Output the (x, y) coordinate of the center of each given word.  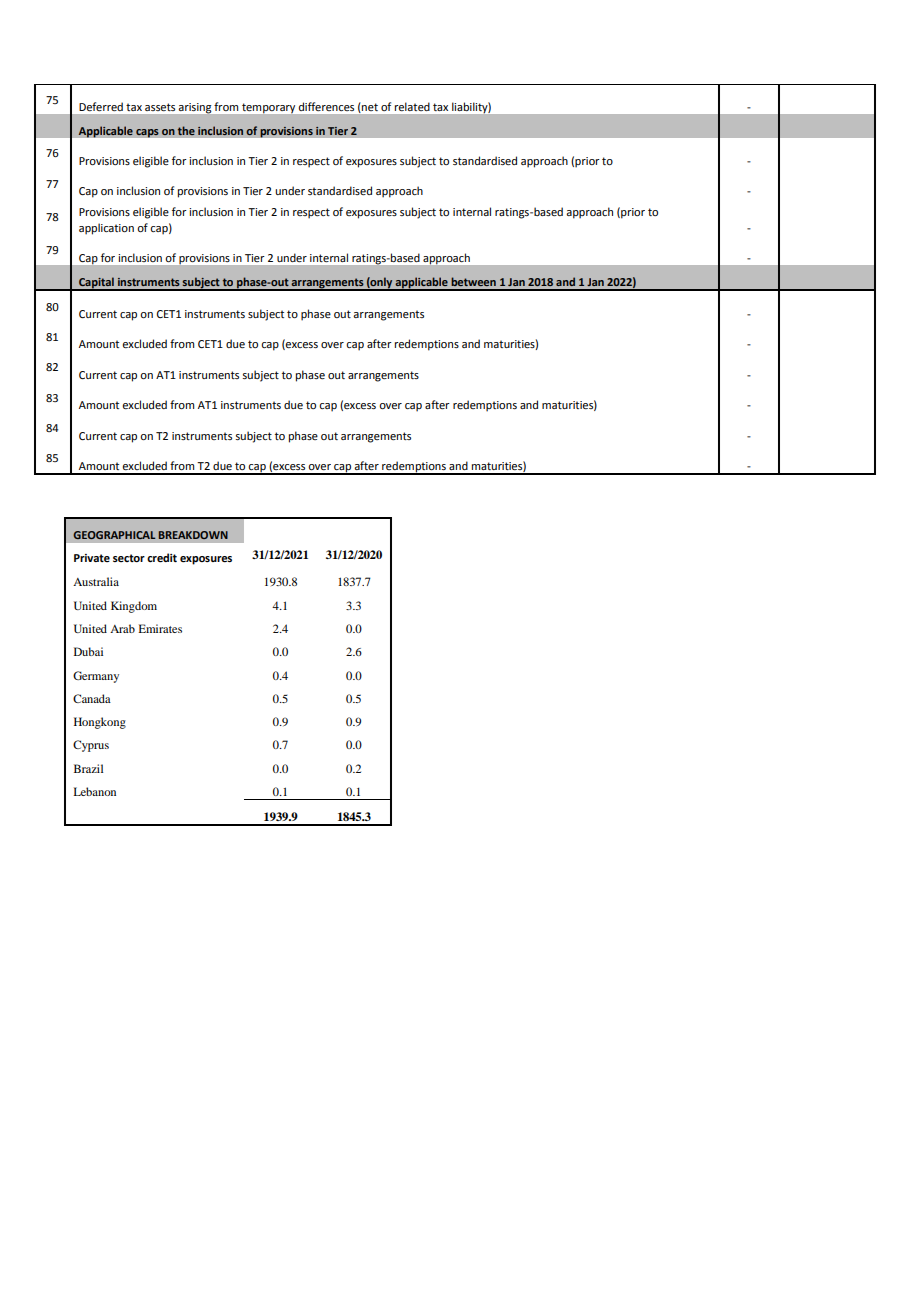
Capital (96, 284)
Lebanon (95, 791)
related (412, 107)
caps (147, 133)
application (106, 229)
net (370, 107)
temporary (268, 108)
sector (129, 558)
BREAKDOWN (193, 535)
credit (162, 558)
